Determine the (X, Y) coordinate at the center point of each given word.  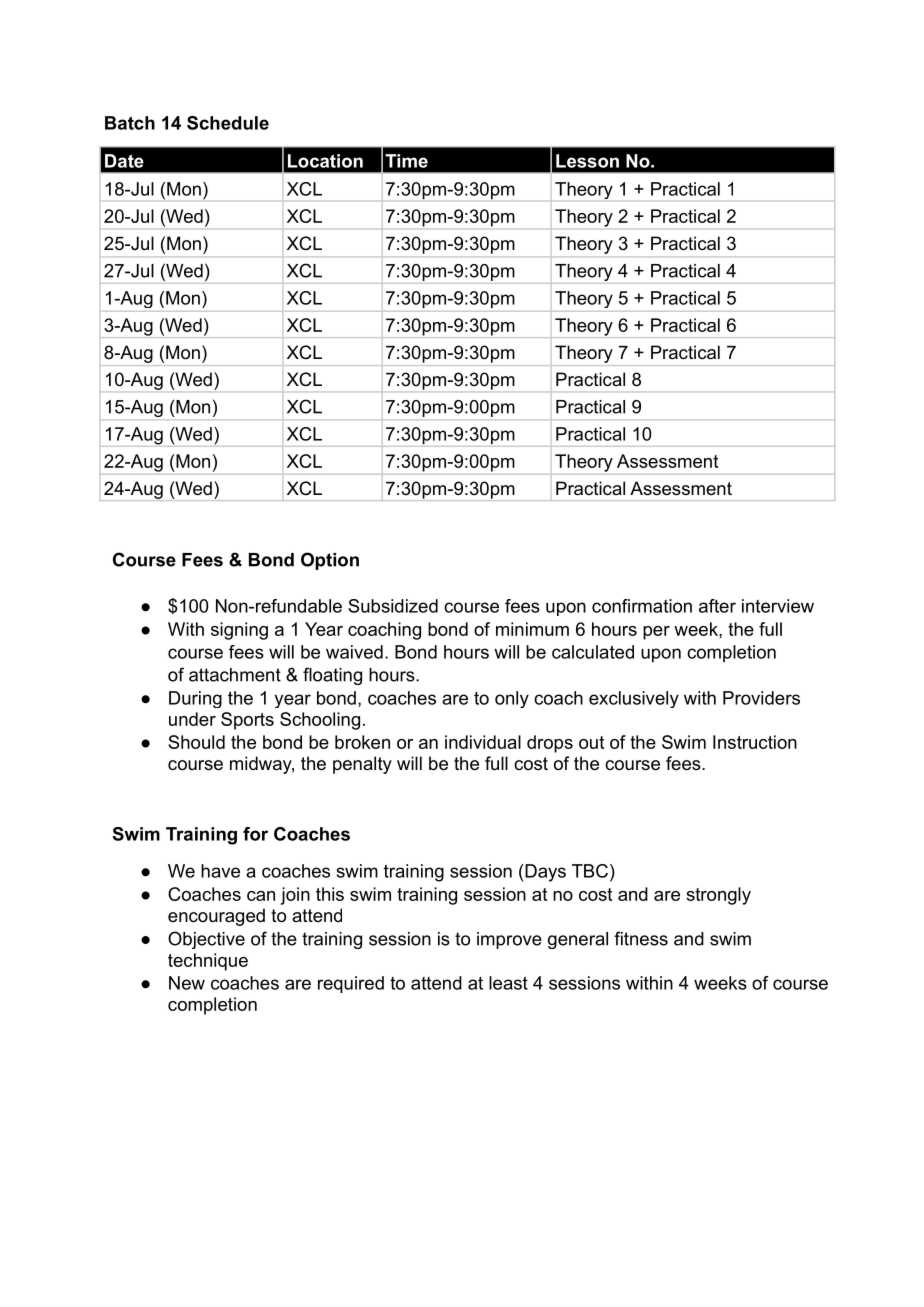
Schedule (228, 123)
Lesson (587, 161)
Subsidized (393, 606)
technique (208, 962)
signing (239, 631)
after (717, 606)
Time (406, 161)
